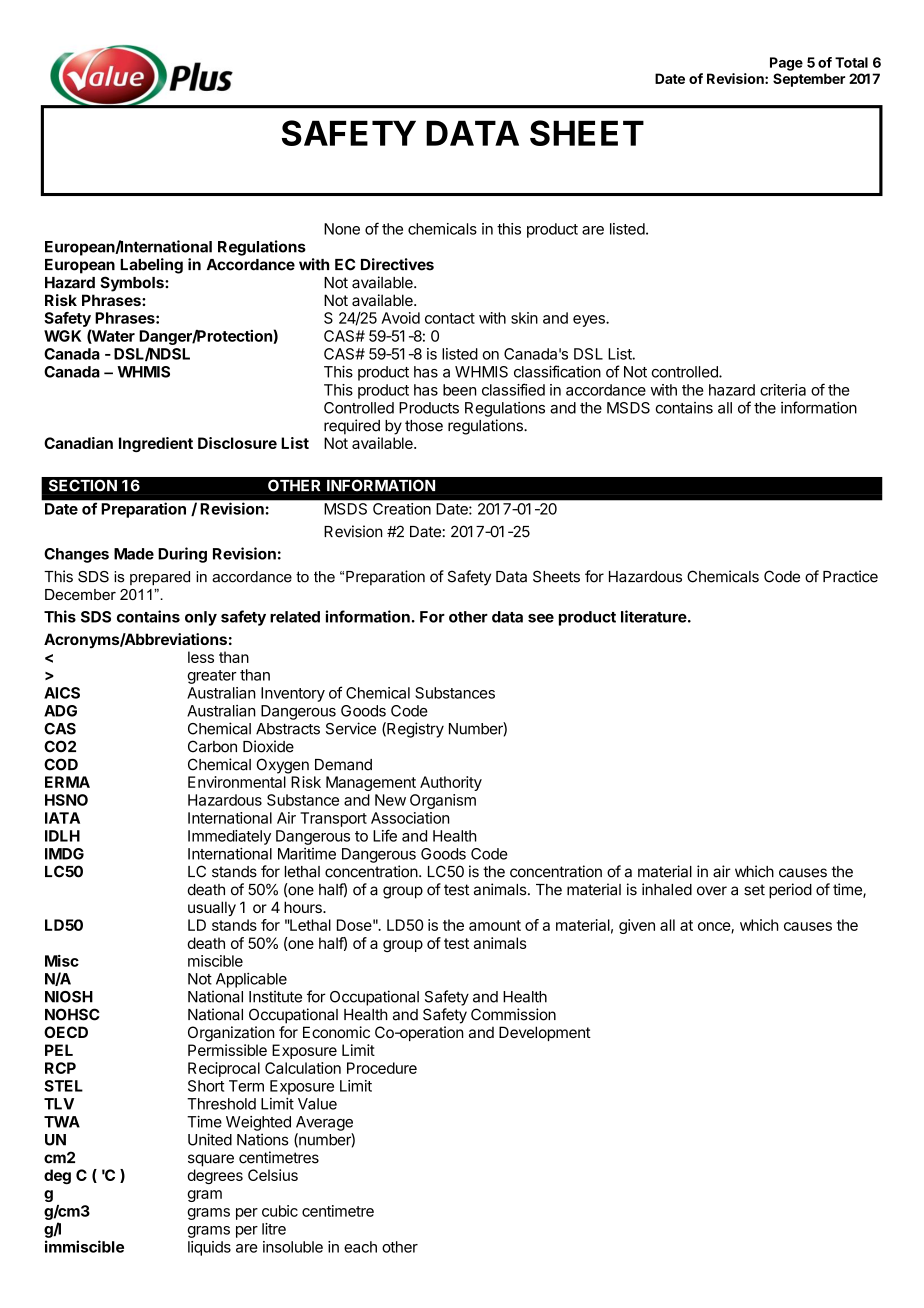 The image size is (924, 1308). I want to click on those, so click(424, 426).
